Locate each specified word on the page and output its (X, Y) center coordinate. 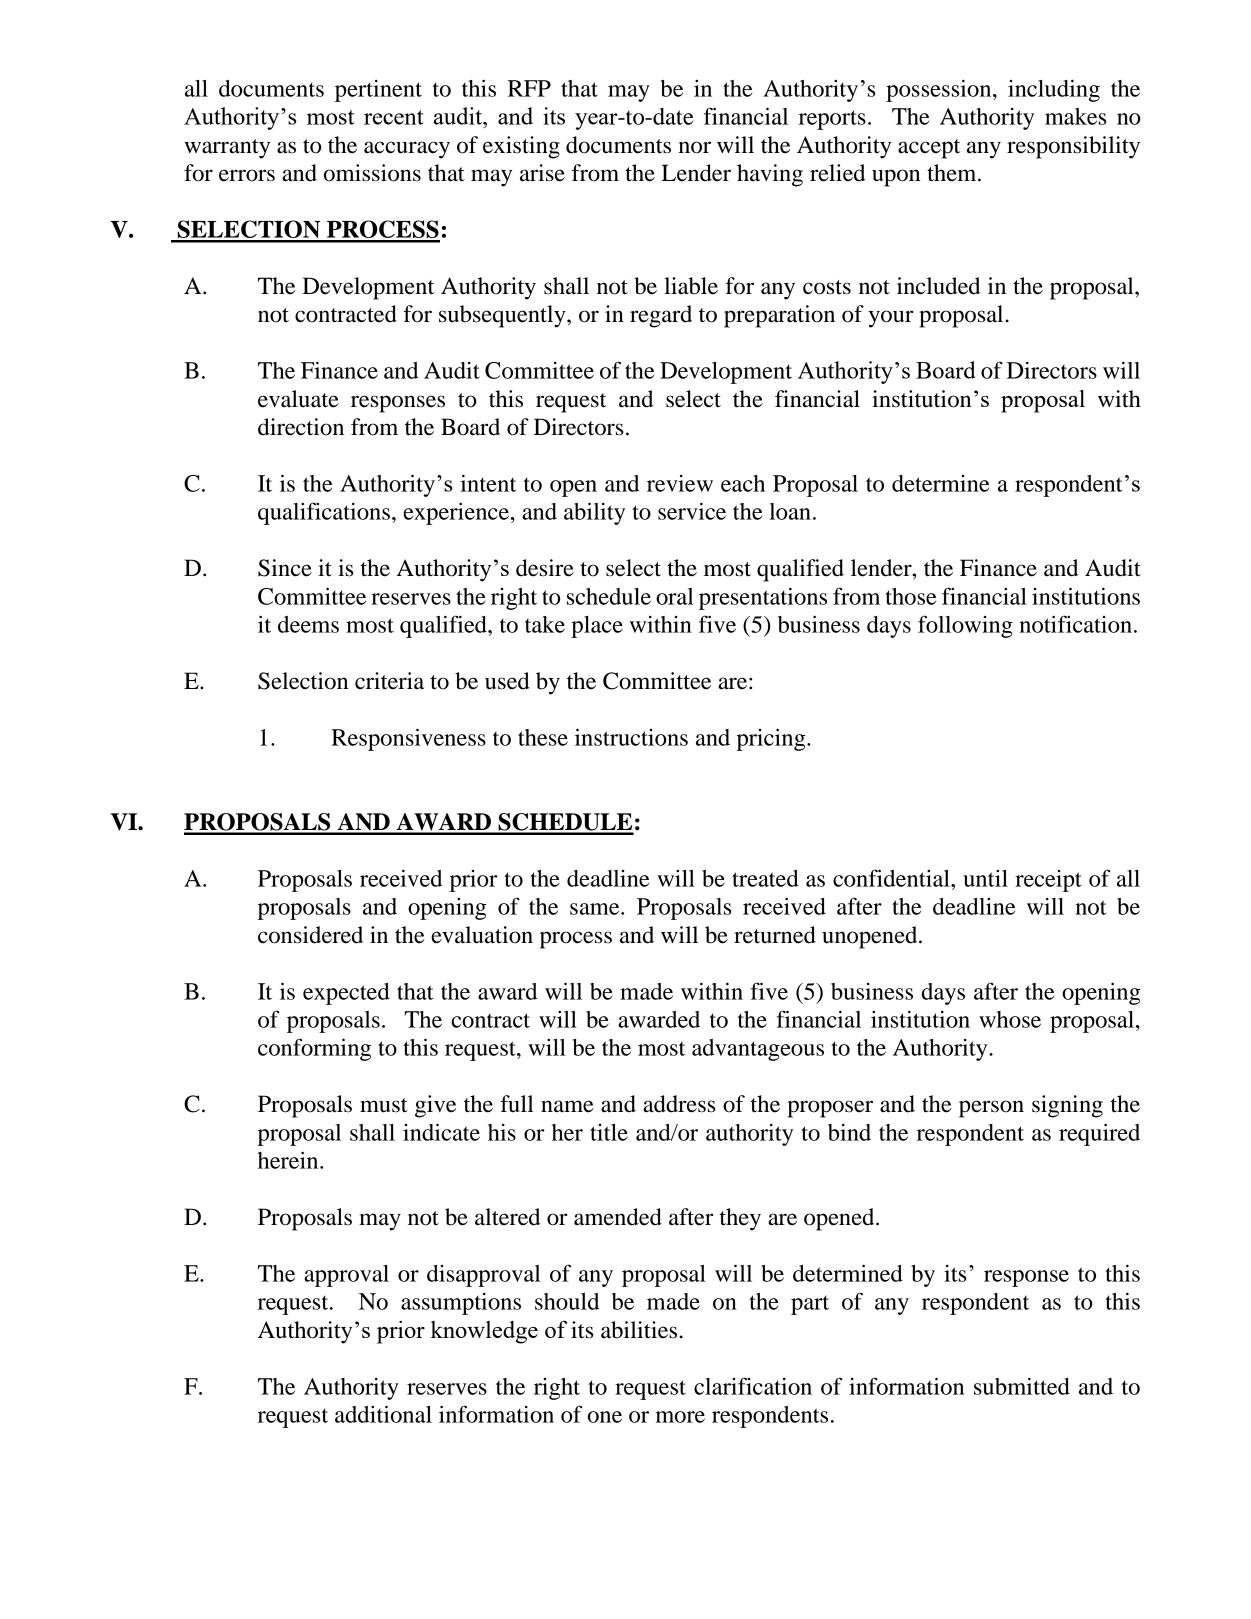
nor (695, 147)
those (910, 596)
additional (383, 1414)
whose (1010, 1019)
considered (310, 935)
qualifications (324, 513)
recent (394, 117)
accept (929, 149)
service (692, 511)
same (596, 909)
